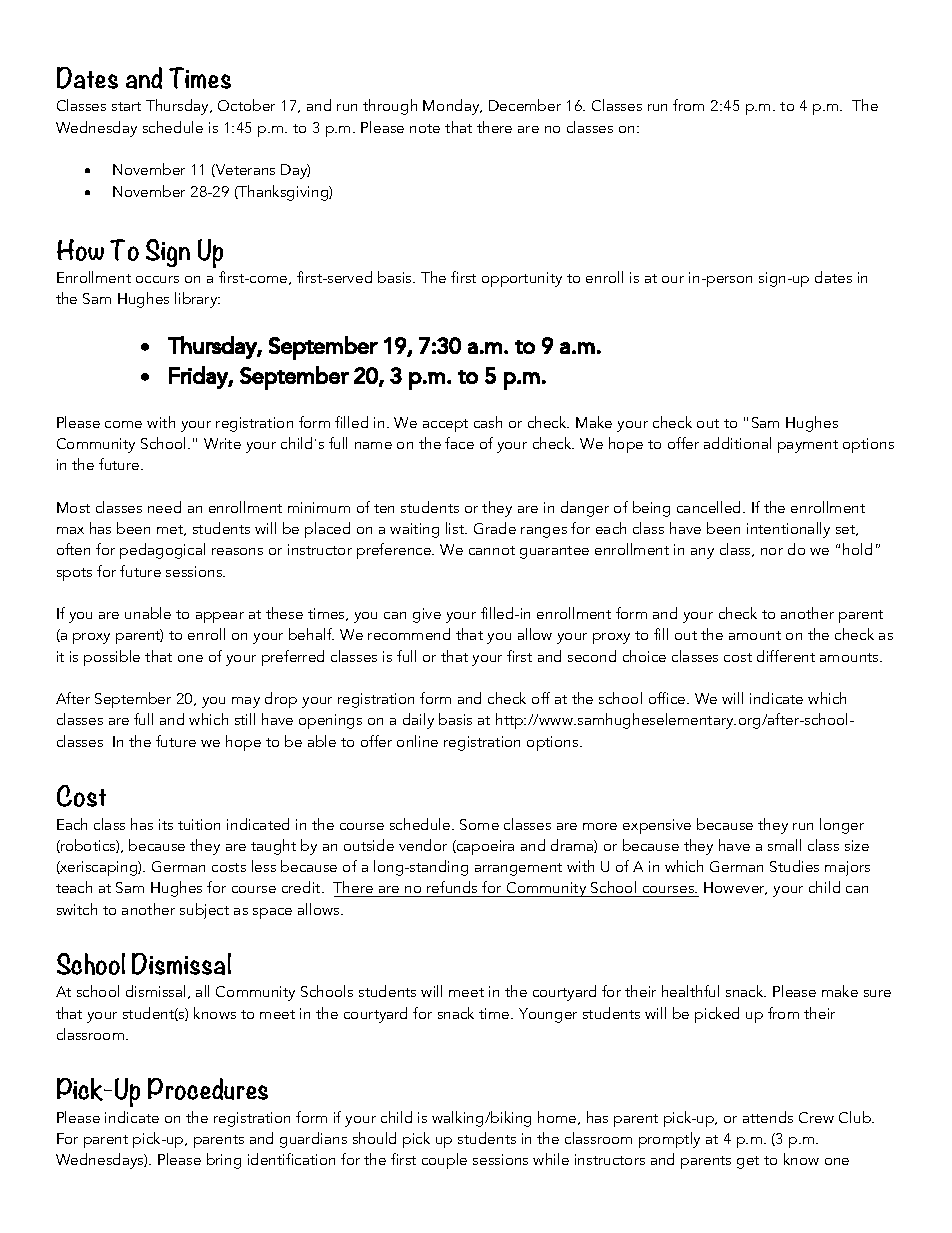 Image resolution: width=952 pixels, height=1233 pixels. What do you see at coordinates (525, 105) in the screenshot?
I see `December` at bounding box center [525, 105].
